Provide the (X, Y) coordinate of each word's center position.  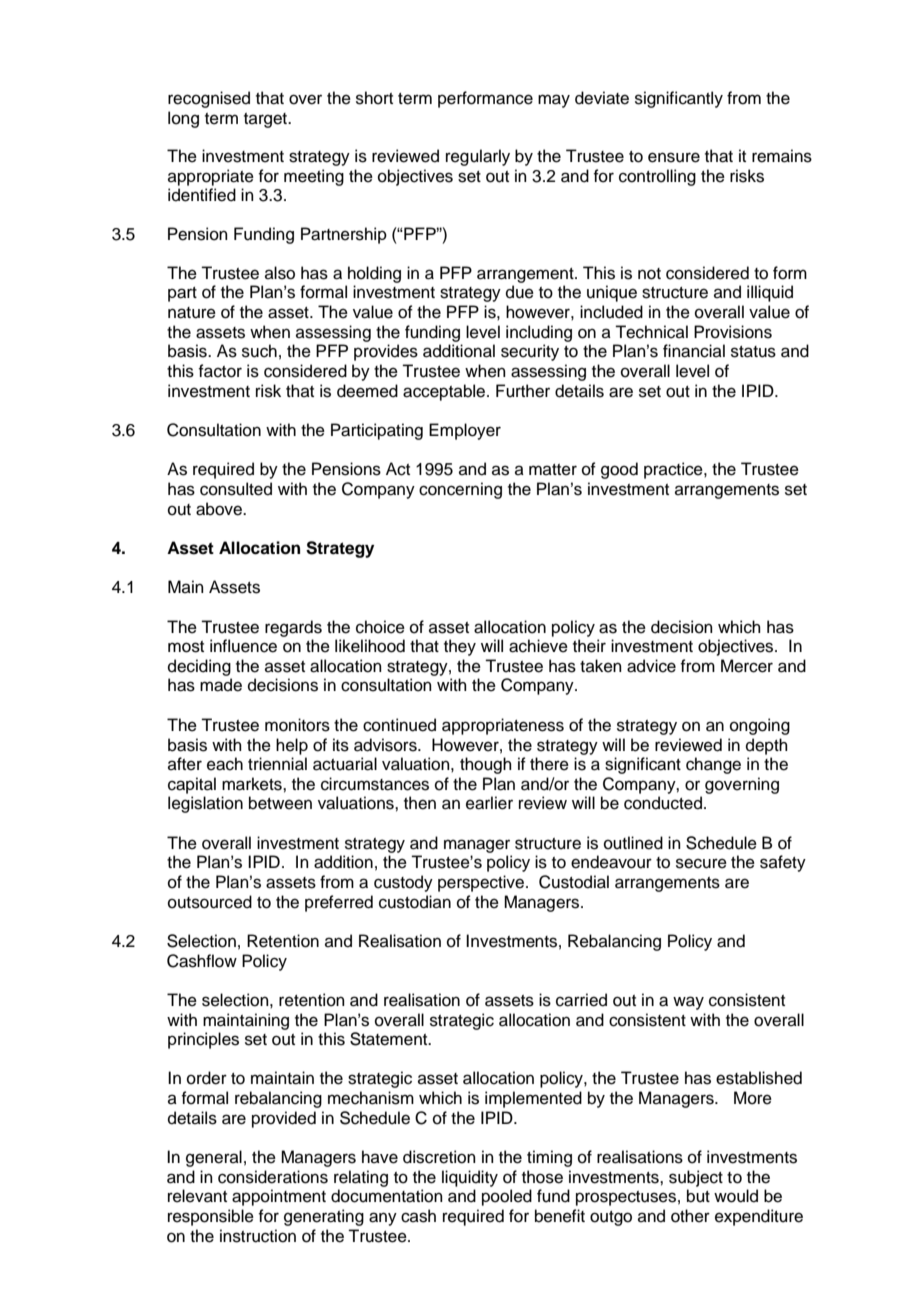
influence (243, 646)
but (698, 1196)
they (460, 647)
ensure (674, 157)
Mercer (747, 666)
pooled (507, 1197)
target (266, 120)
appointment (279, 1197)
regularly (478, 157)
